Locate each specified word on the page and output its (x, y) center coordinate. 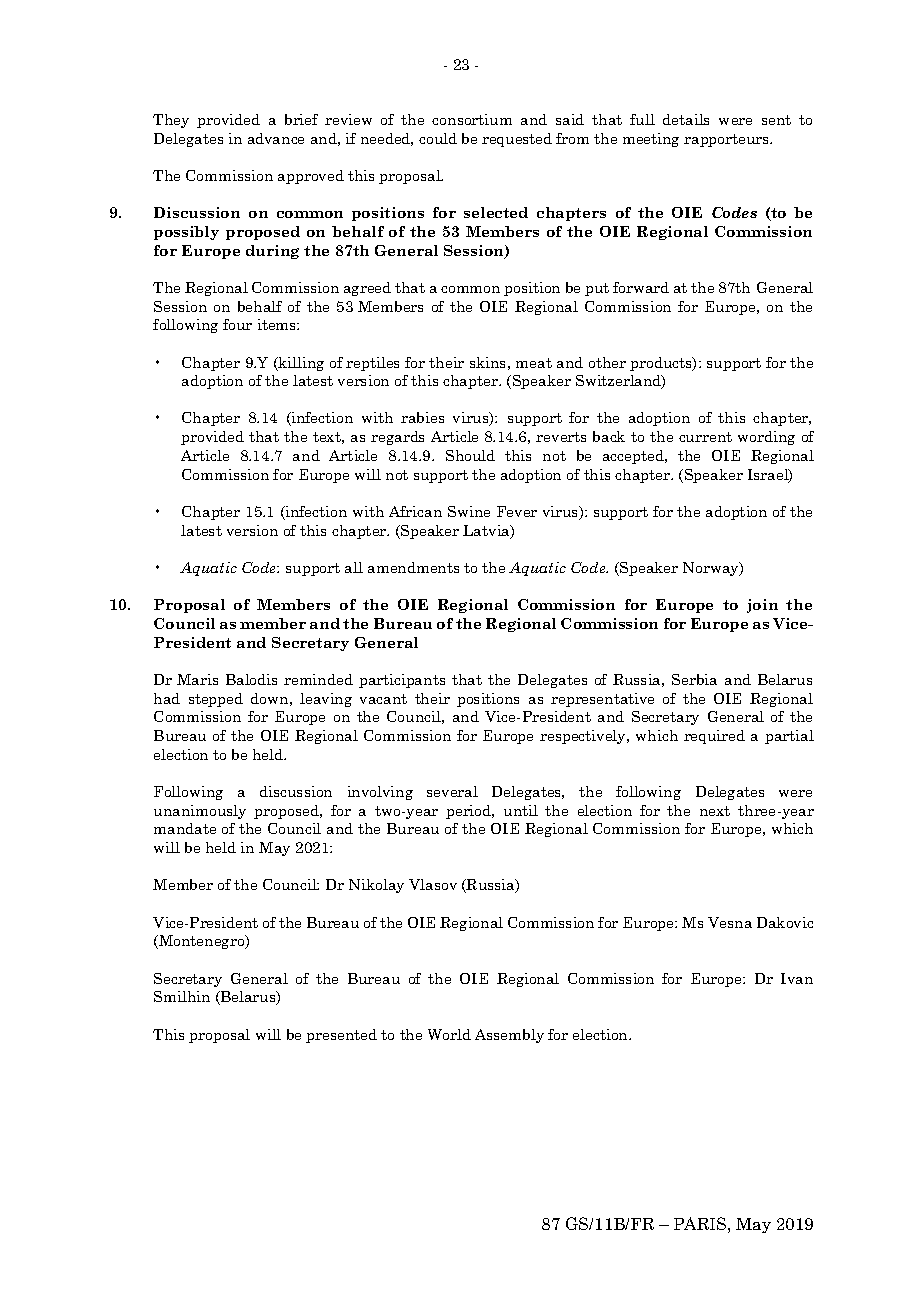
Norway (712, 569)
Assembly (509, 1036)
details (686, 119)
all (354, 567)
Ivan (797, 978)
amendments (413, 567)
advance (276, 138)
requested (517, 140)
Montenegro (202, 942)
